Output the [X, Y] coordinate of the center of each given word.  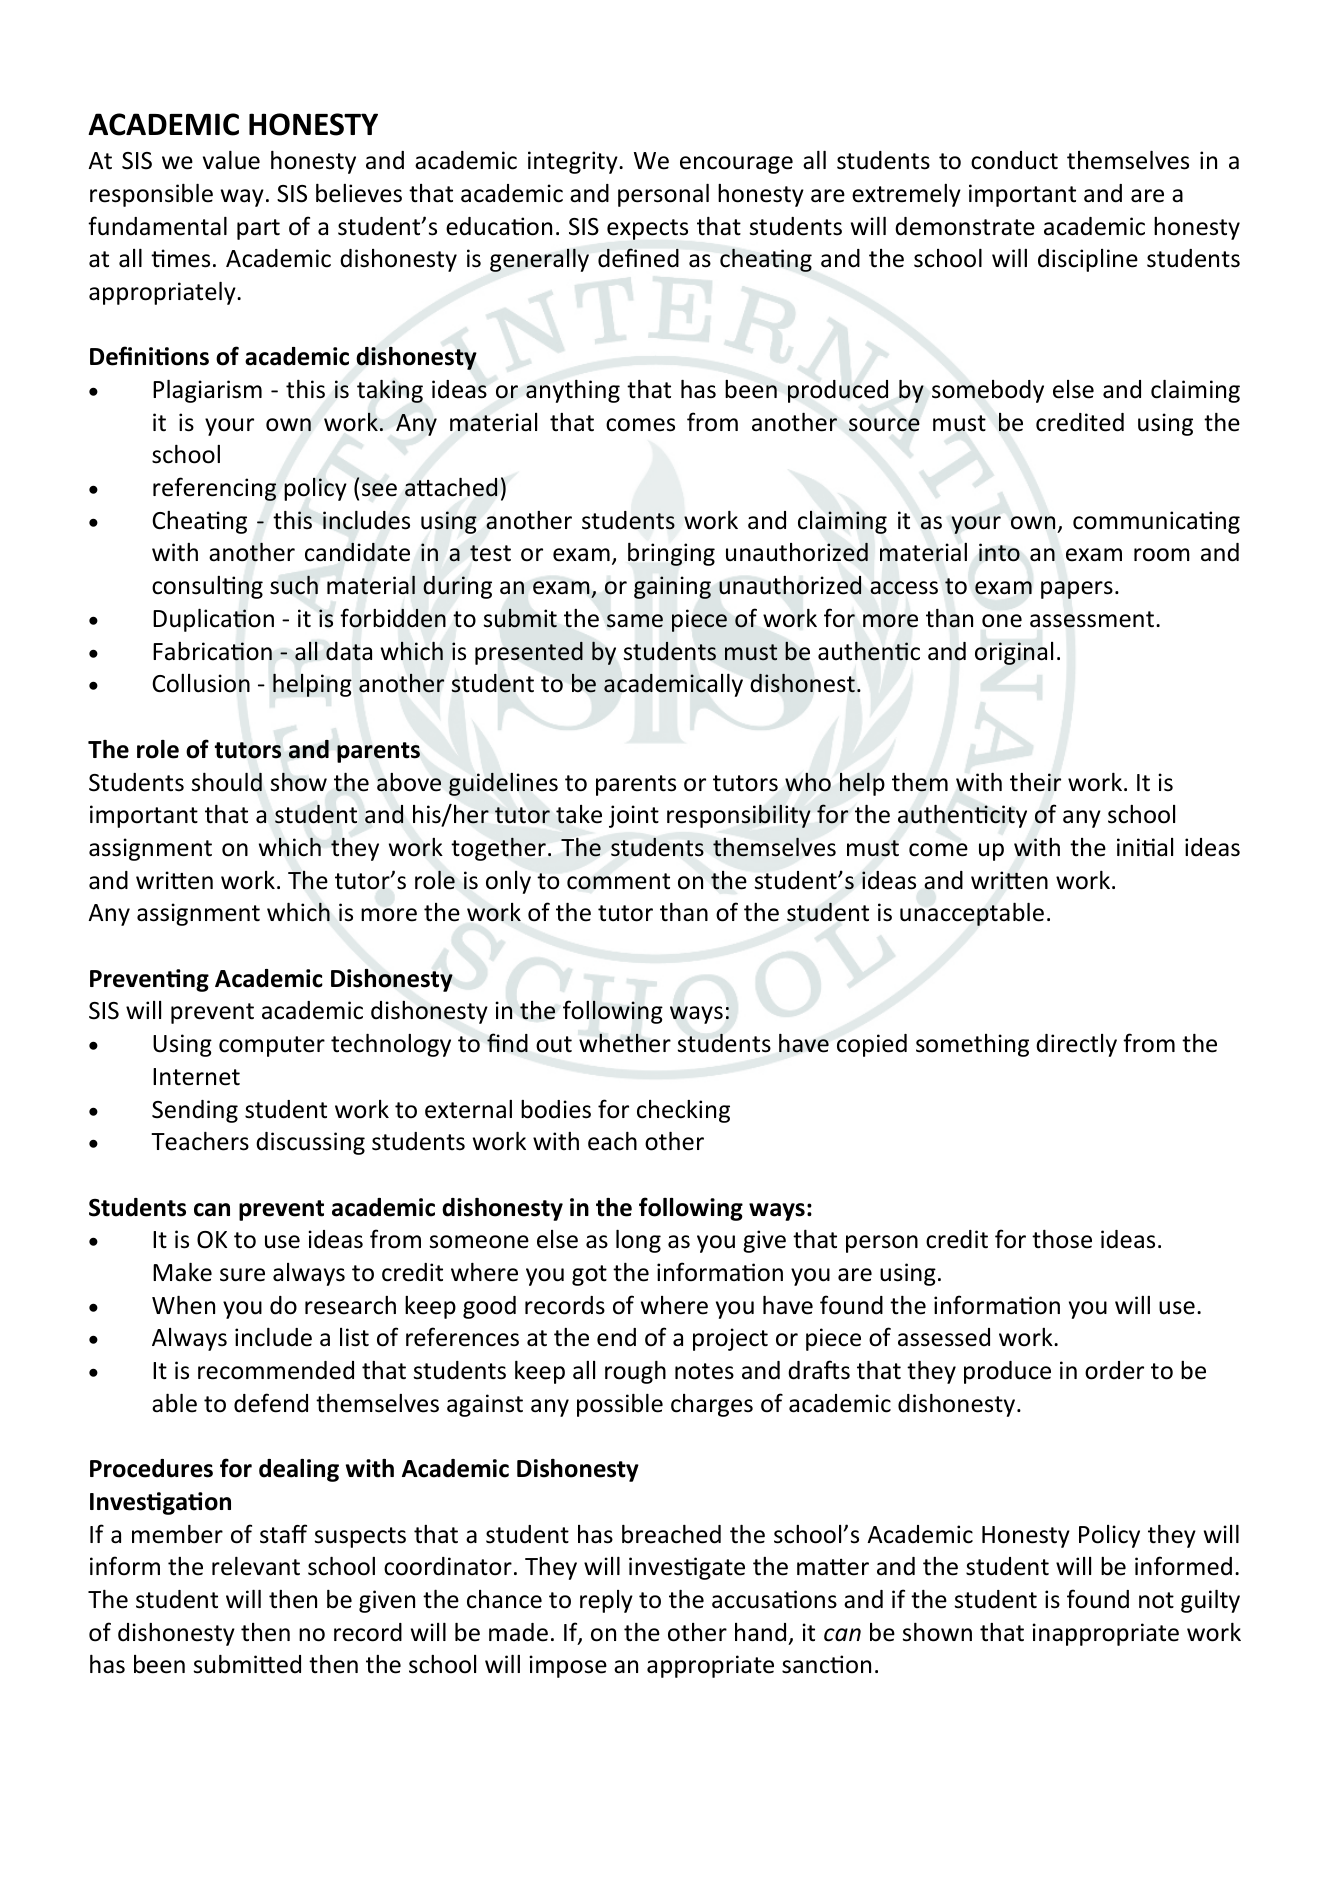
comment [618, 881]
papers [1077, 590]
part [258, 229]
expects [647, 229]
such [294, 585]
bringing [671, 554]
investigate [687, 1568]
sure [242, 1275]
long [638, 1241]
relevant [256, 1566]
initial [1145, 847]
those [1062, 1239]
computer [272, 1046]
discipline [1088, 260]
